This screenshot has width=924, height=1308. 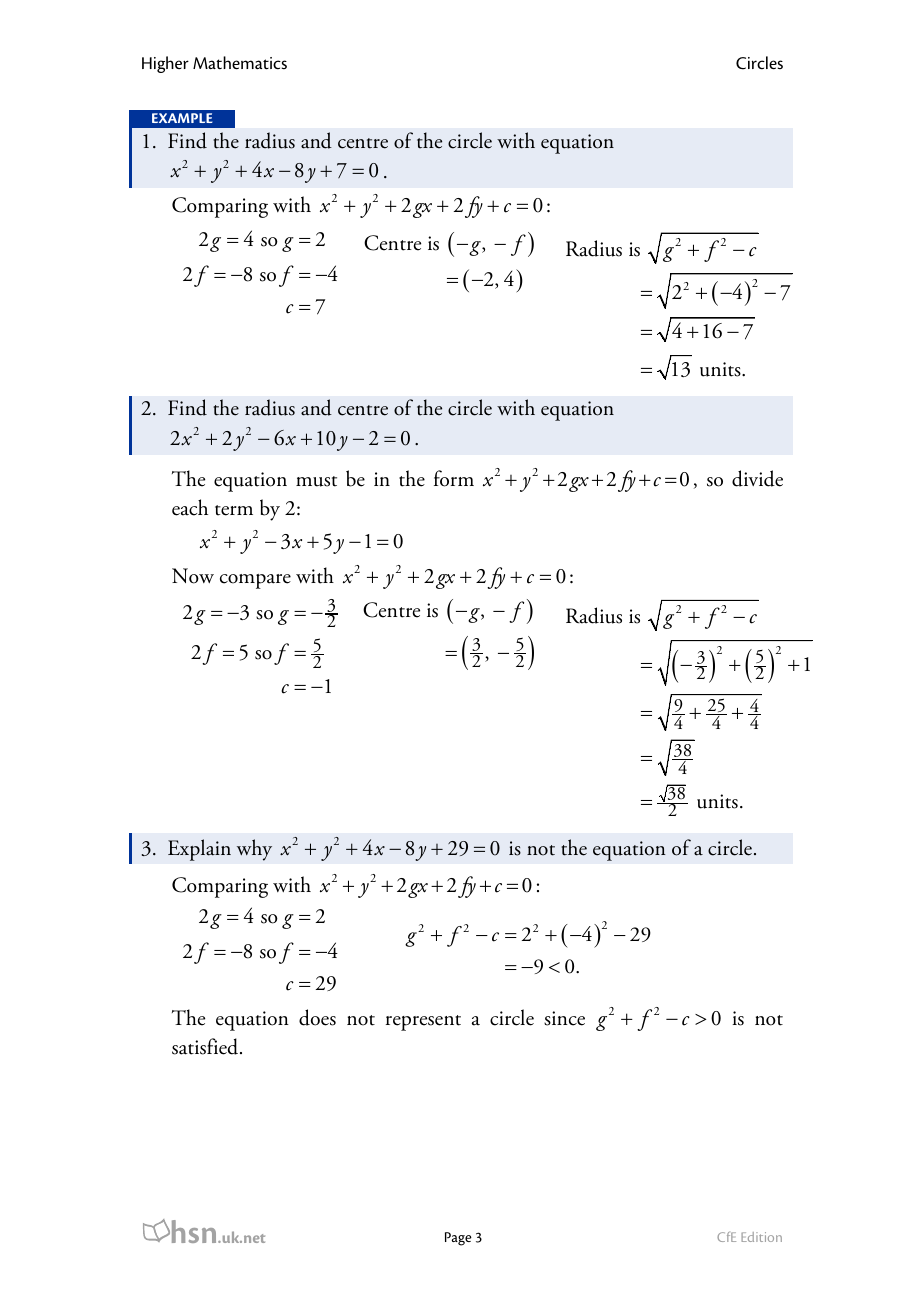 What do you see at coordinates (316, 481) in the screenshot?
I see `must` at bounding box center [316, 481].
